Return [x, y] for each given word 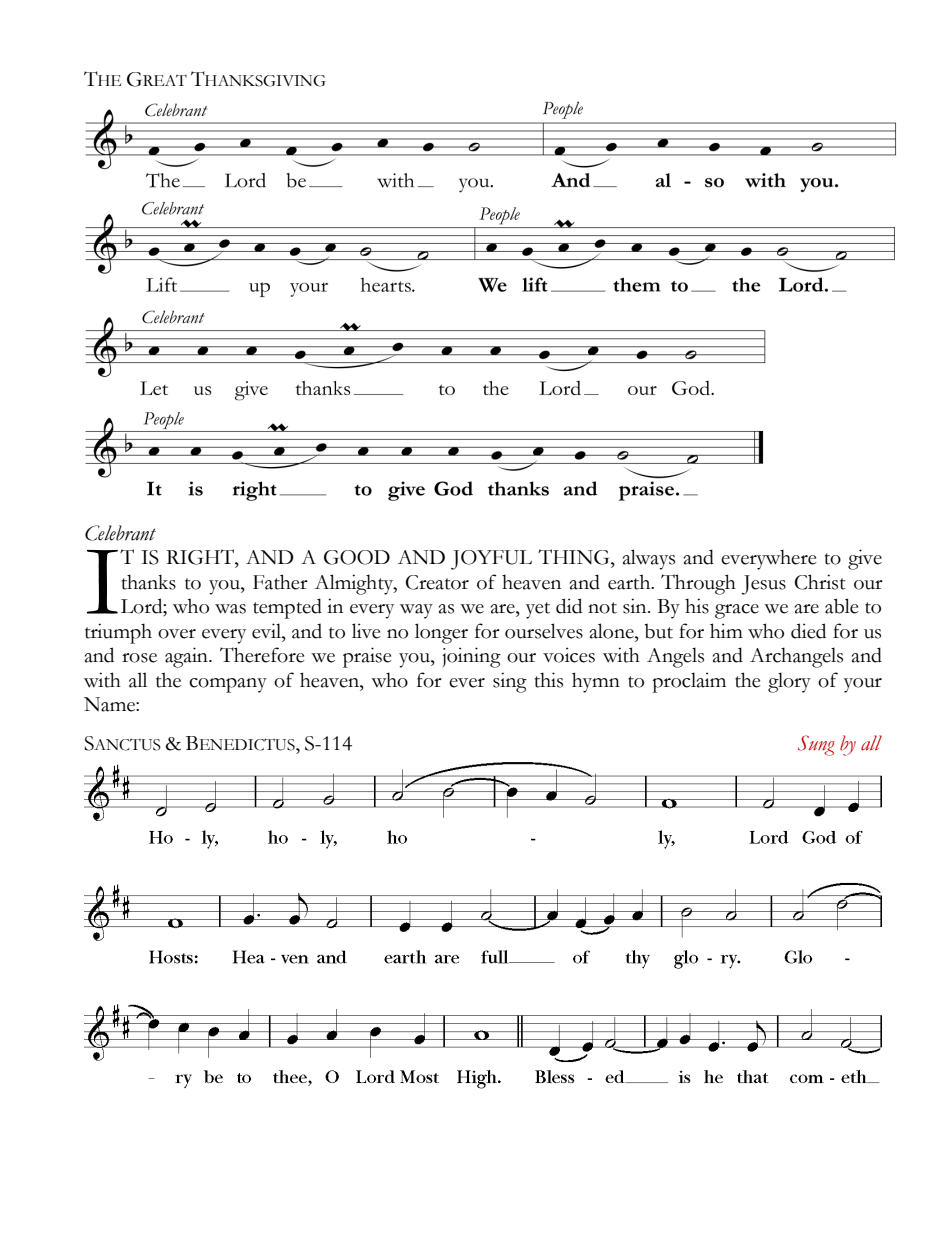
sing [510, 682]
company [228, 685]
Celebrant [120, 533]
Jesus [763, 585]
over [177, 634]
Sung [816, 745]
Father [280, 582]
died [808, 631]
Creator [437, 582]
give [865, 559]
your [863, 685]
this [549, 680]
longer [441, 633]
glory [789, 682]
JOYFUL [491, 560]
